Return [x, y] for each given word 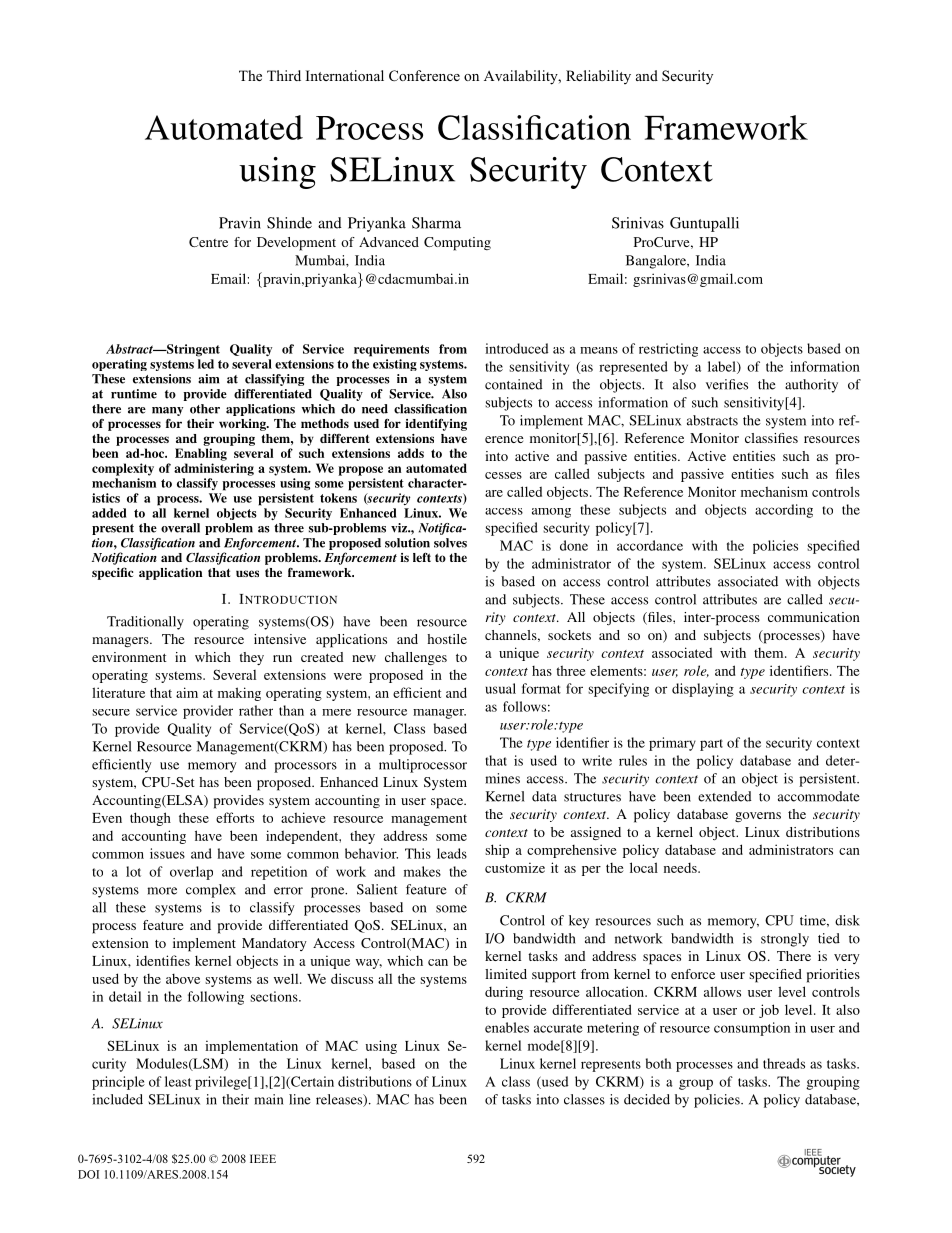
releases [340, 1100]
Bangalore [657, 262]
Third [284, 75]
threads [784, 1063]
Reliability [598, 77]
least [178, 1081]
